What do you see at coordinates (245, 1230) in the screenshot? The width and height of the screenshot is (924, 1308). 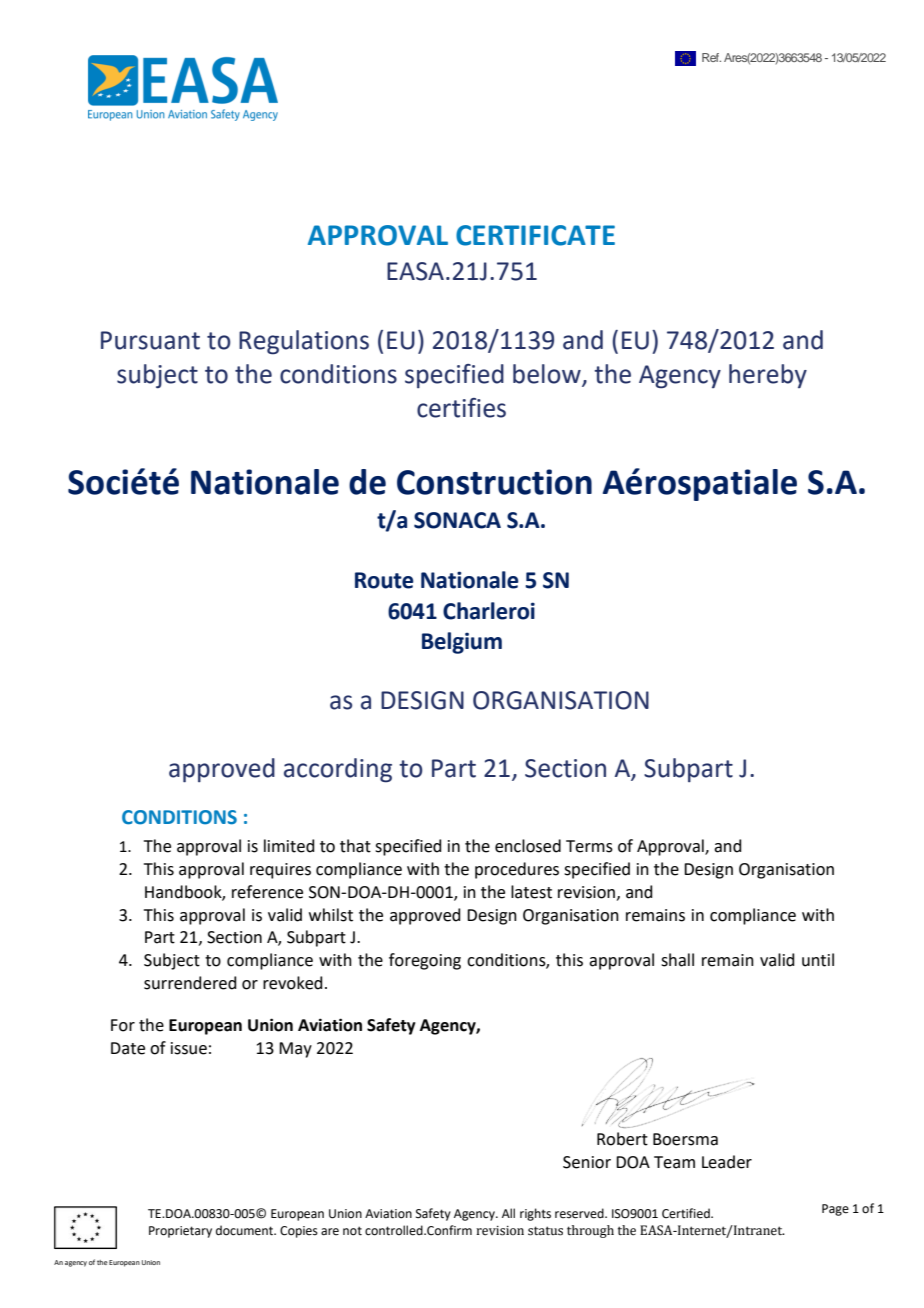 I see `document` at bounding box center [245, 1230].
